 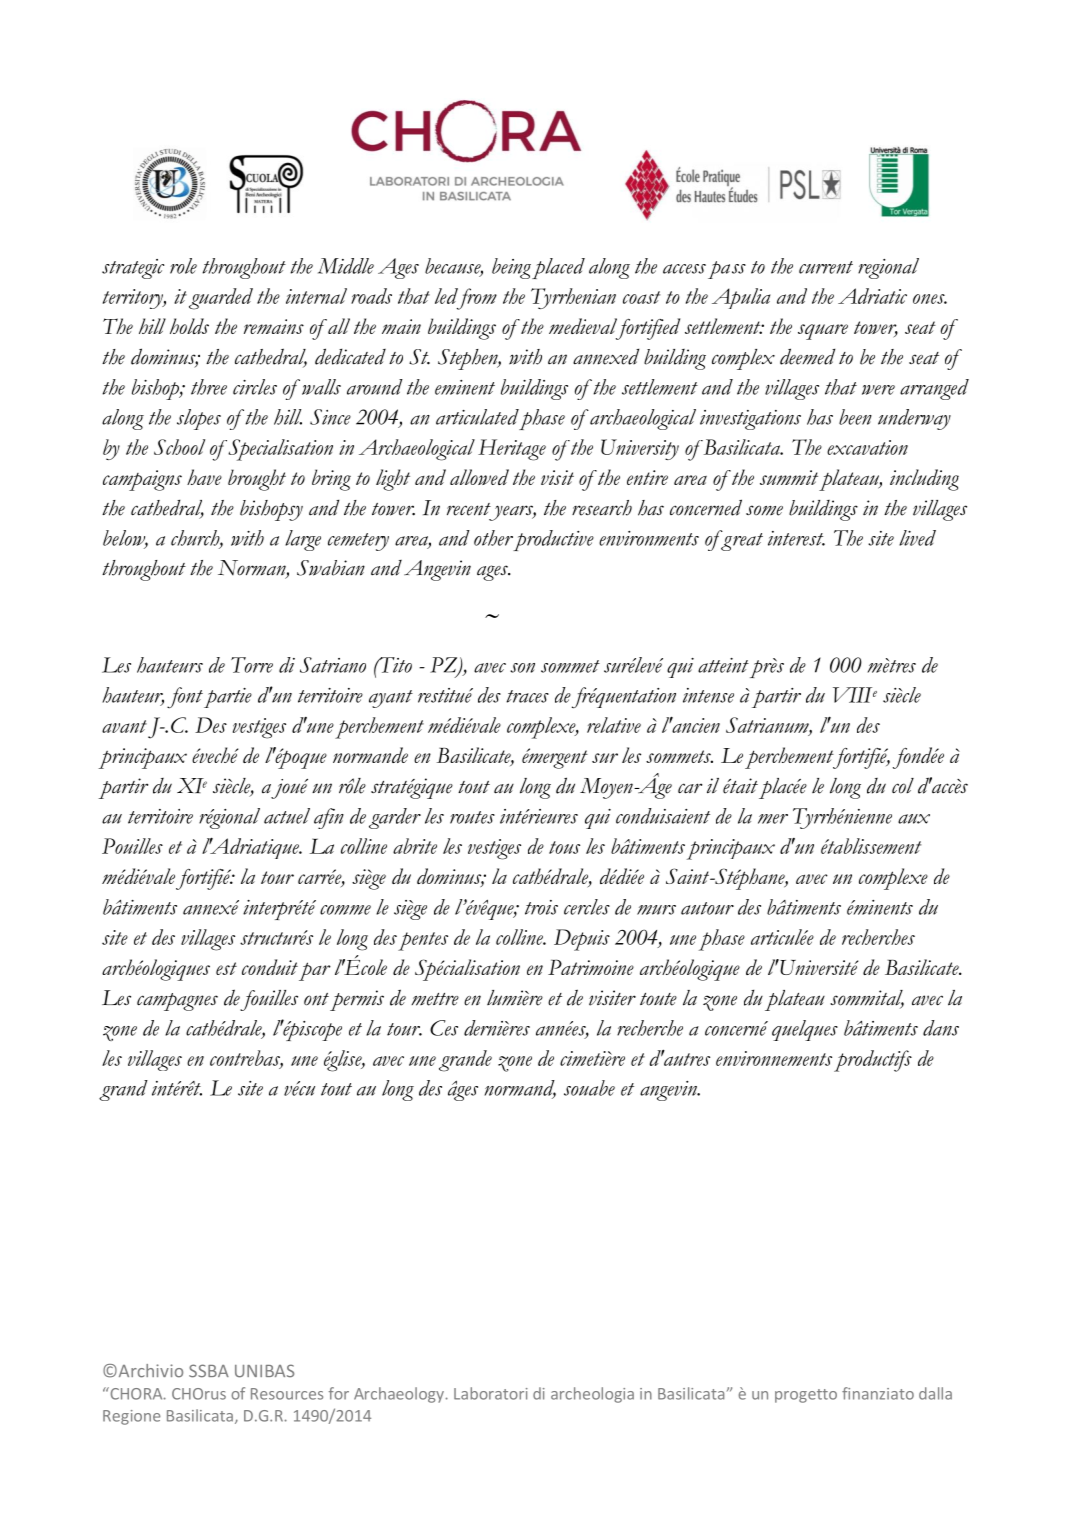 I want to click on Depuis, so click(x=582, y=940).
